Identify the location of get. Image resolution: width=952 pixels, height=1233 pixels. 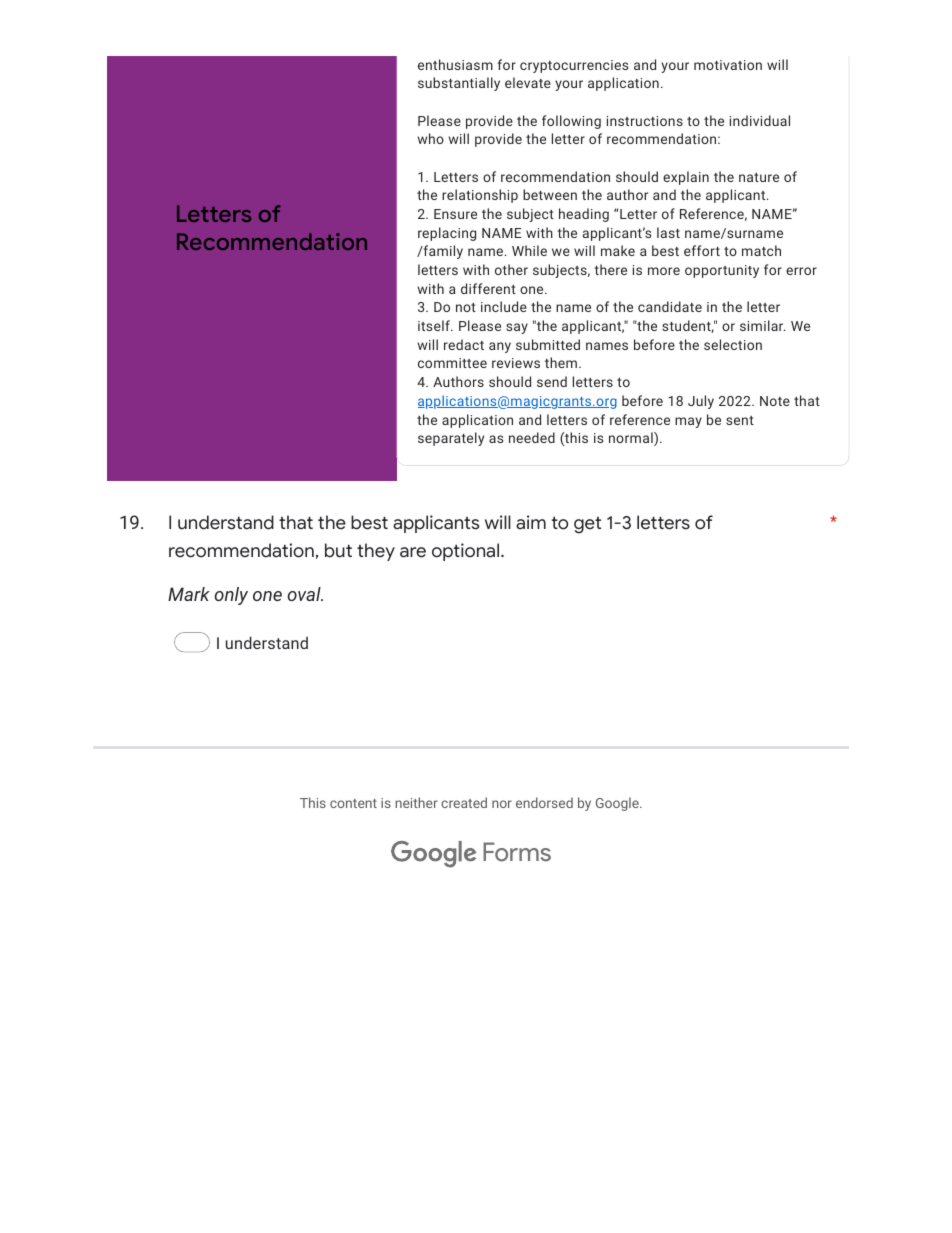
(587, 525).
